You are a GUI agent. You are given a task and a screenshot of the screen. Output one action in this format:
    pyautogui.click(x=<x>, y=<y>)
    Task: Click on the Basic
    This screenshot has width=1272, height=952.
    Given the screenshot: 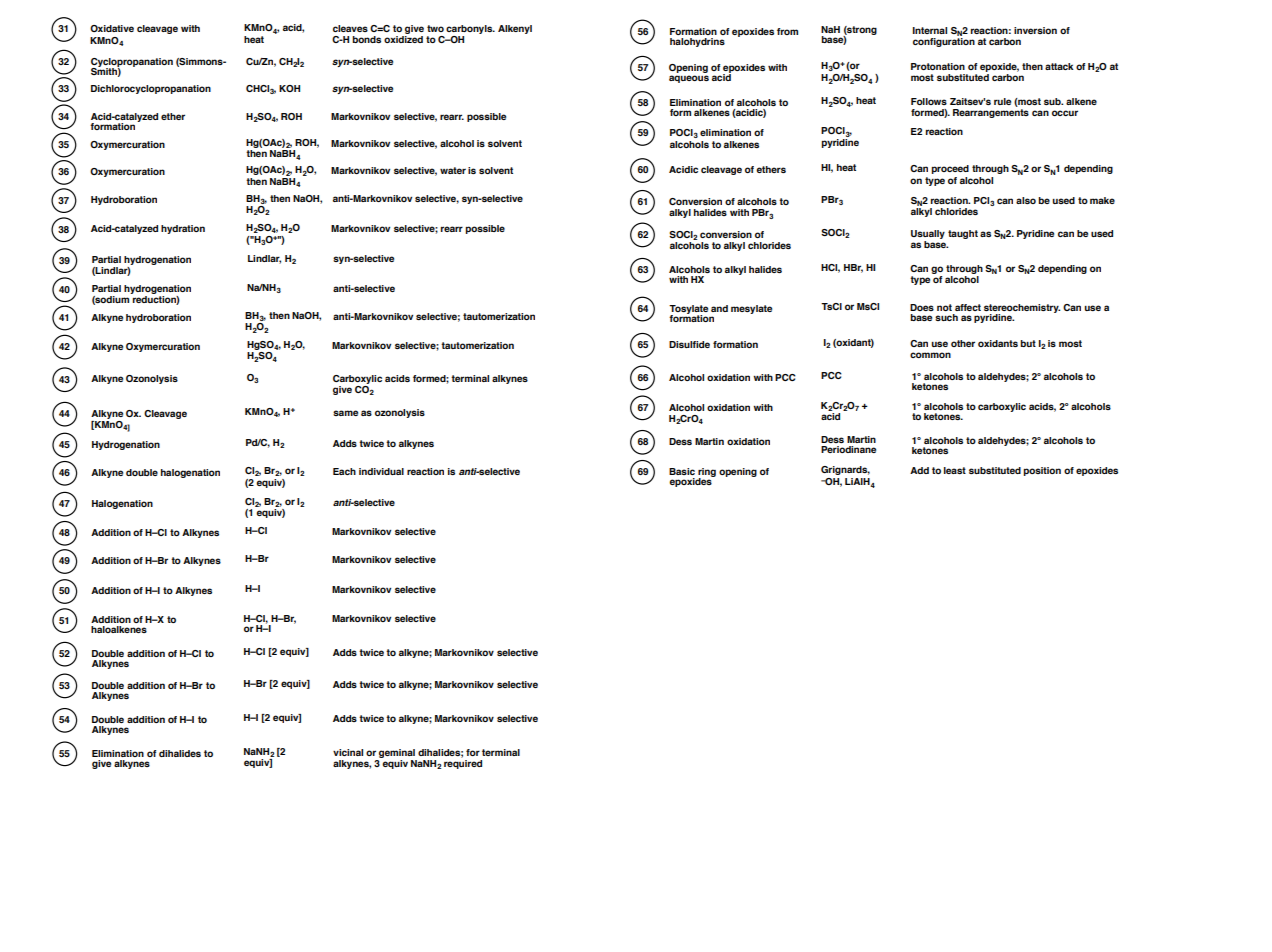 What is the action you would take?
    pyautogui.click(x=682, y=471)
